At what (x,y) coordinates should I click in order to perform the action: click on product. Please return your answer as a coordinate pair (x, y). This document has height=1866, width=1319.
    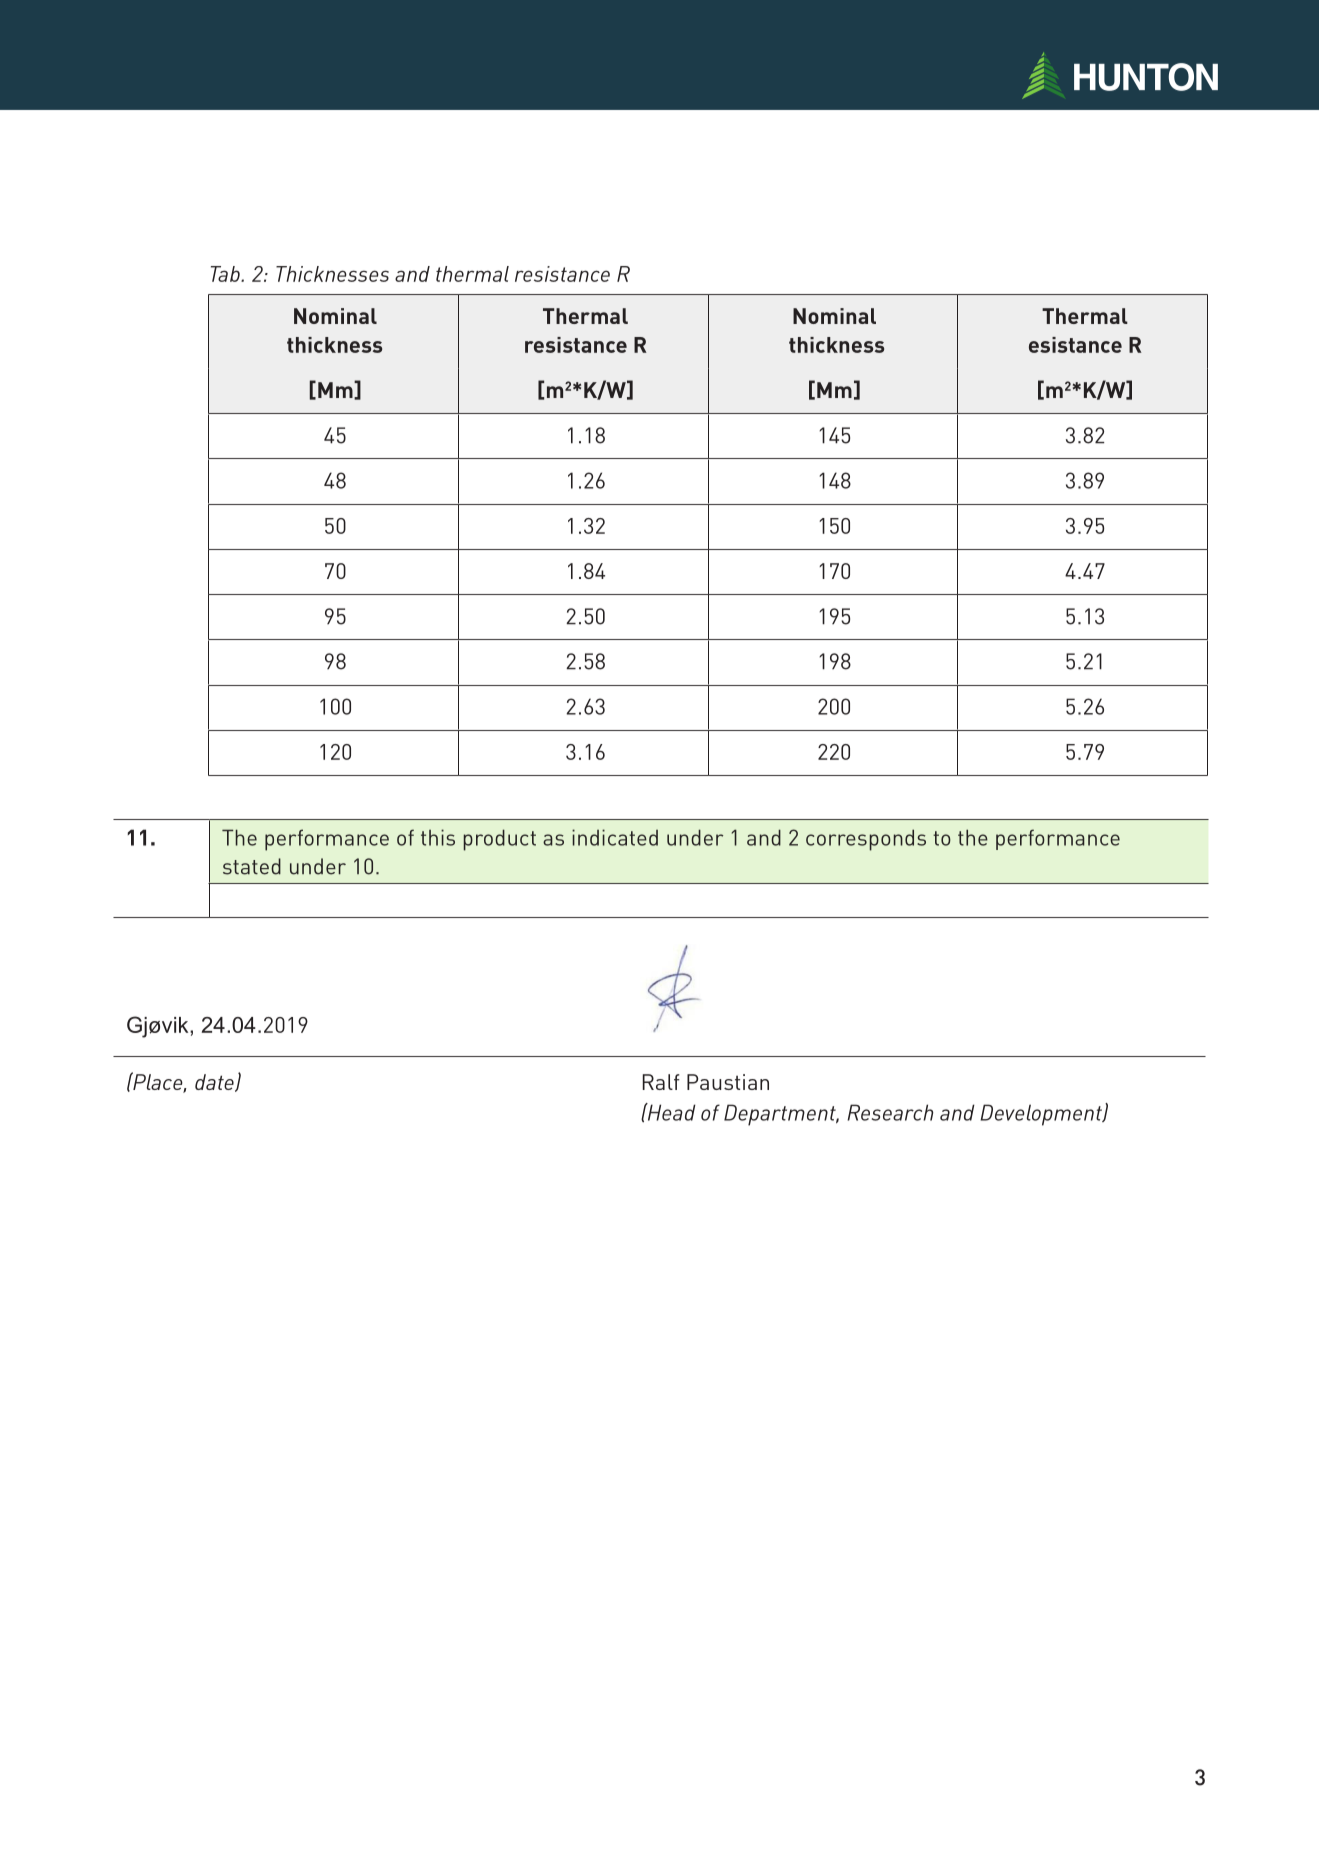
    Looking at the image, I should click on (500, 840).
